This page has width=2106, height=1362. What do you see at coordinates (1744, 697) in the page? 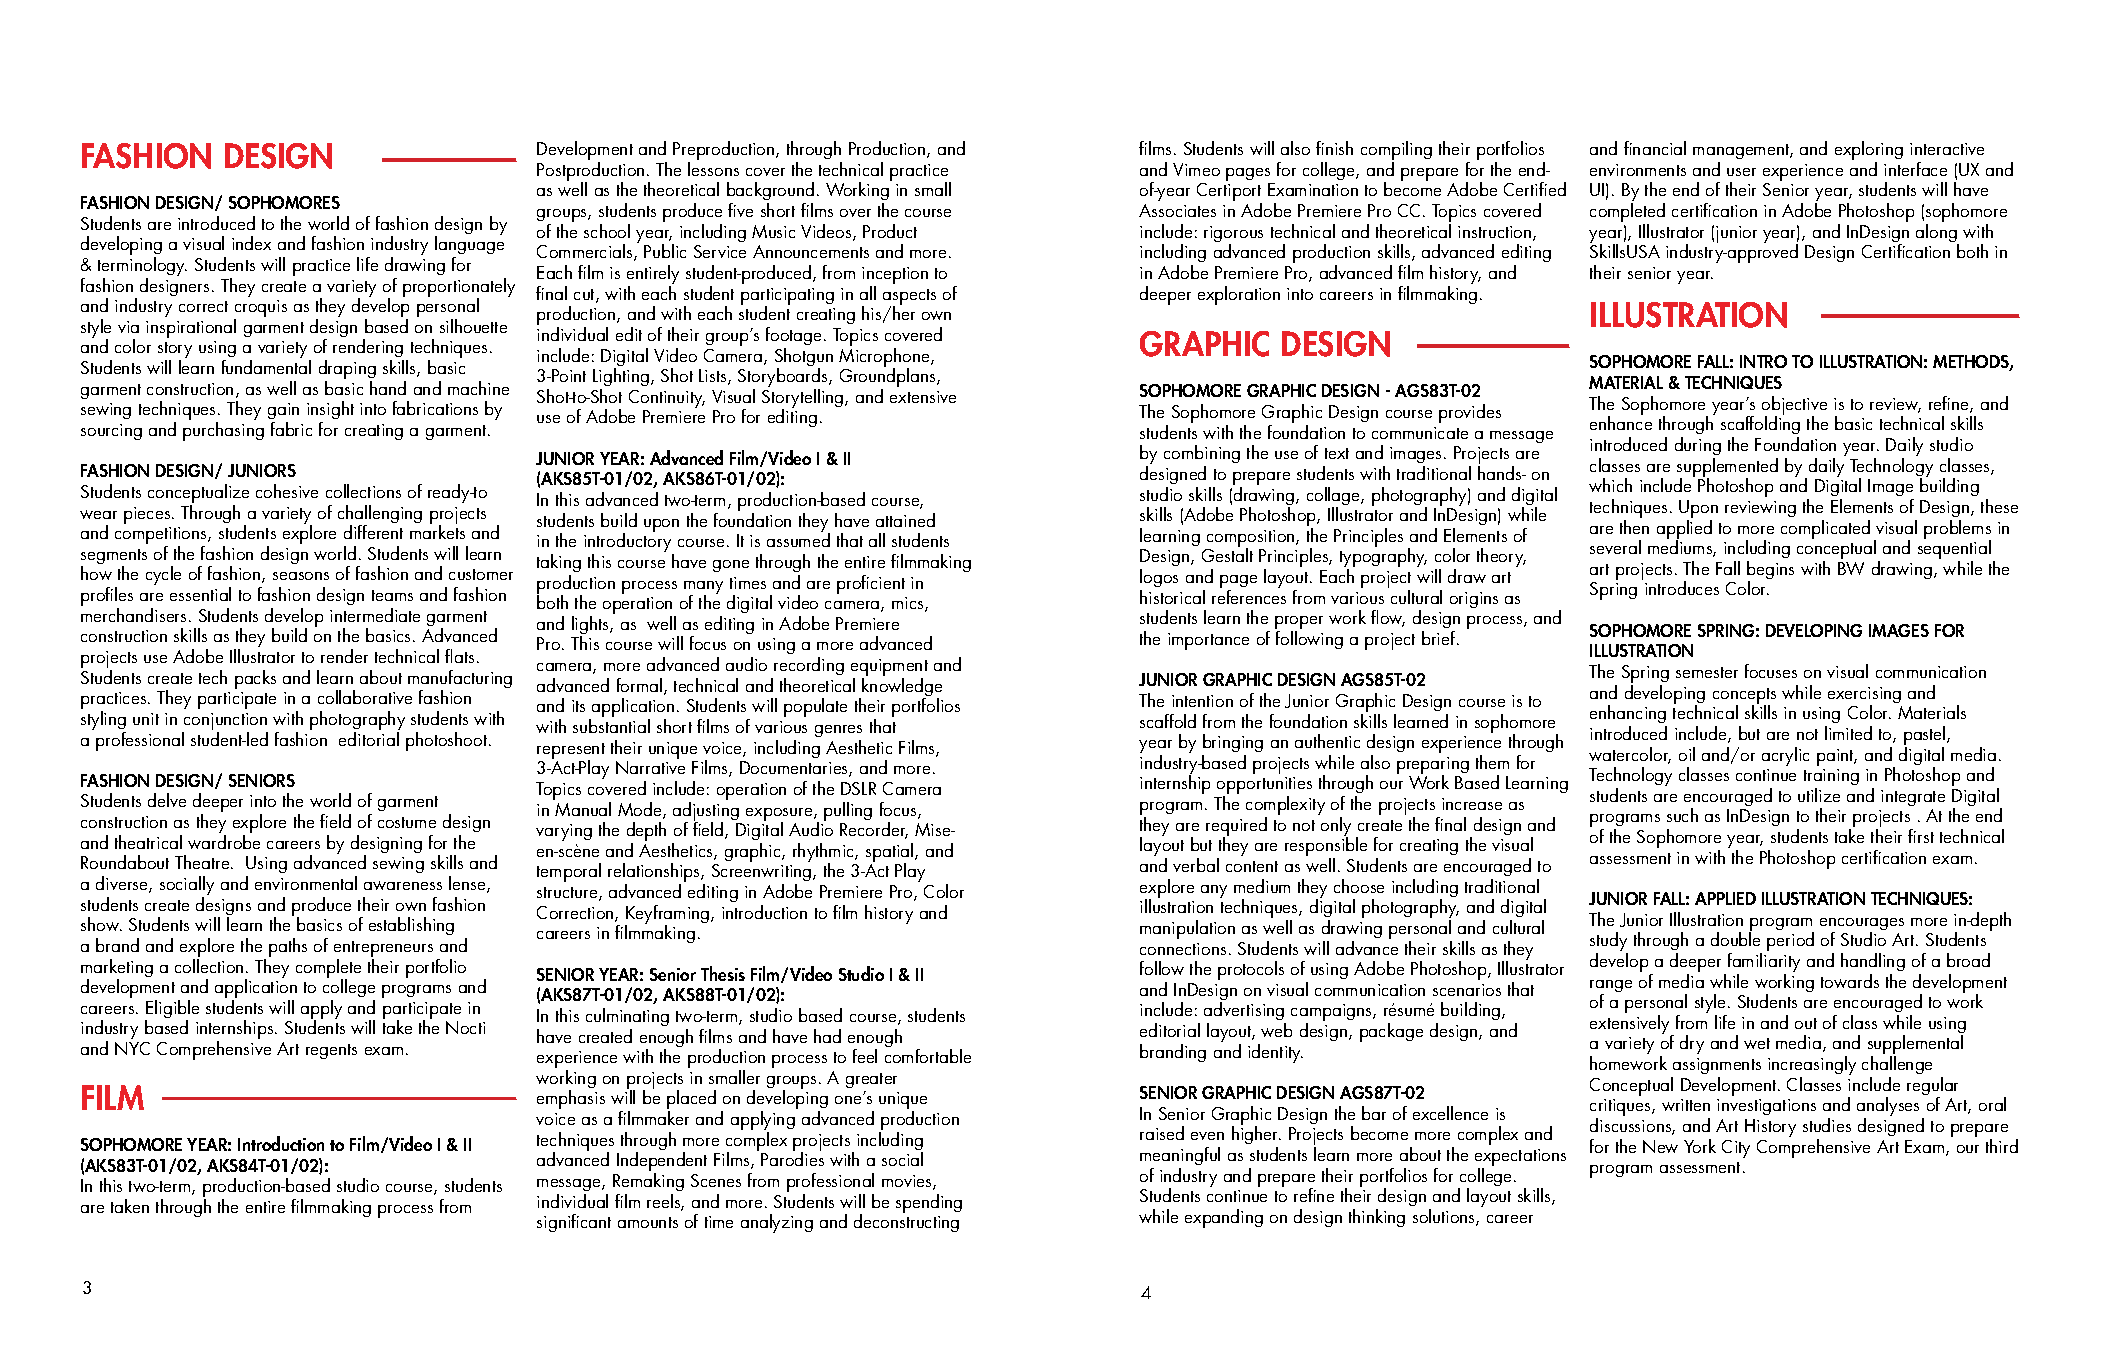
I see `concepts` at bounding box center [1744, 697].
